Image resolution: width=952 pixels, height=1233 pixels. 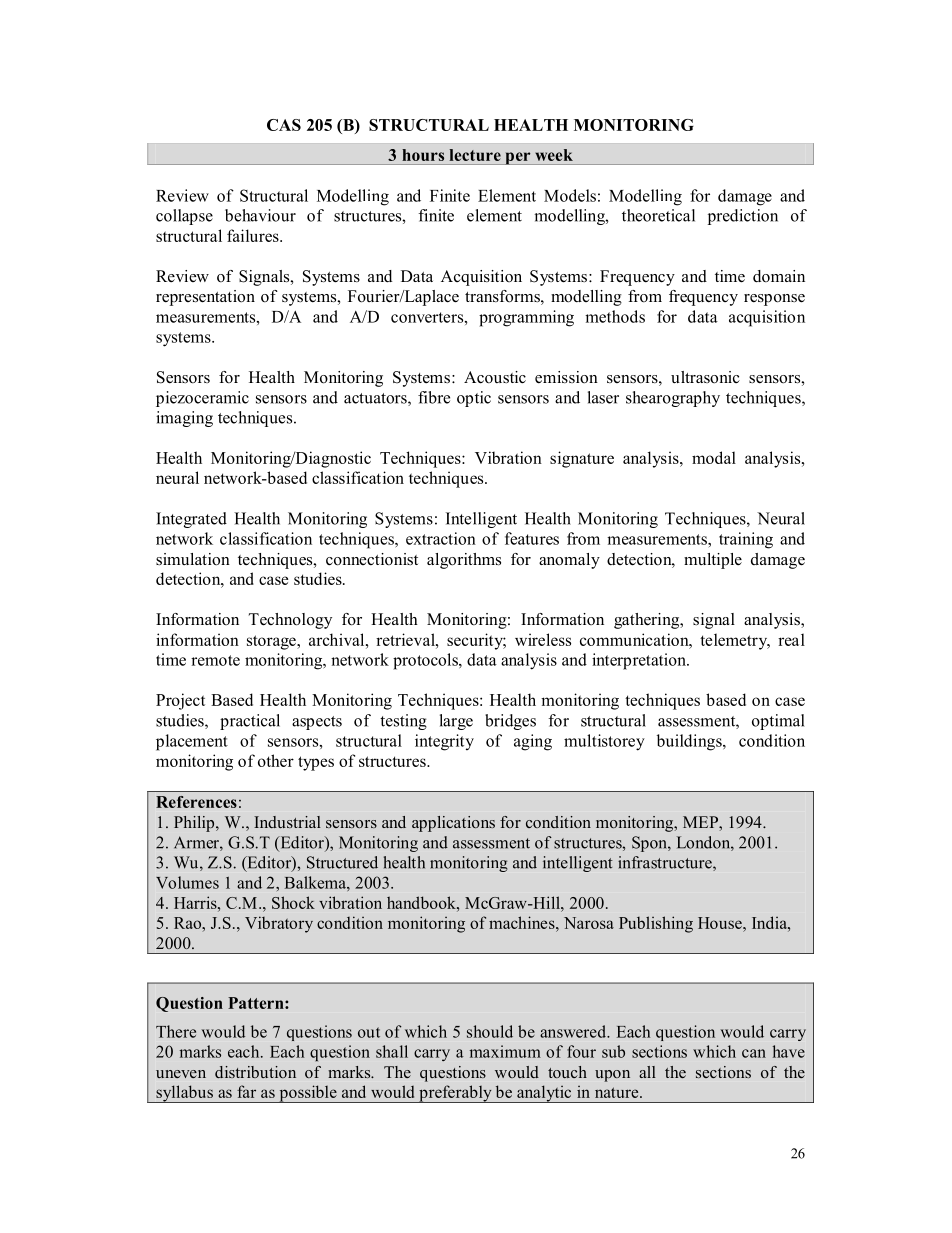 I want to click on behaviour, so click(x=260, y=215).
